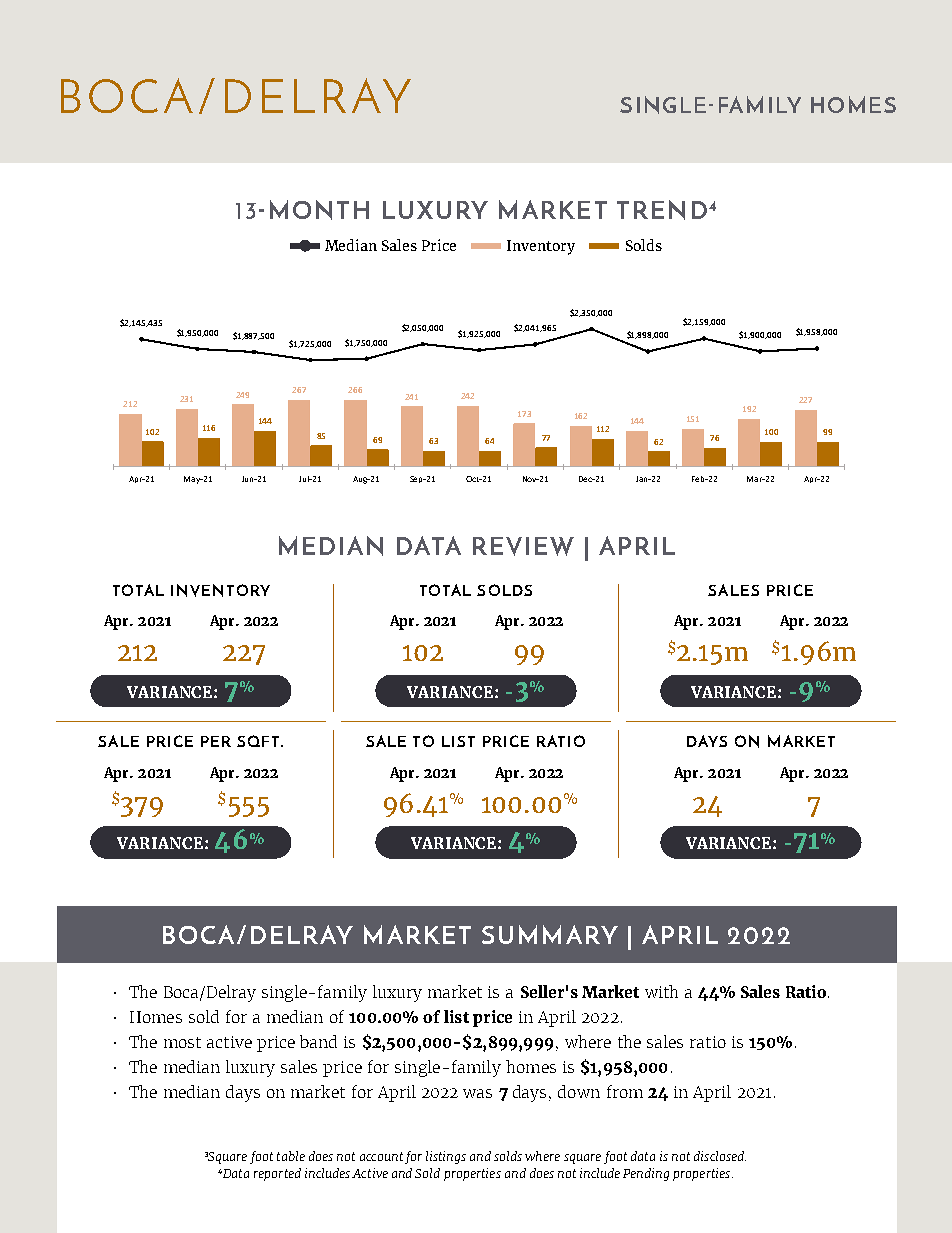  What do you see at coordinates (291, 1156) in the screenshot?
I see `table` at bounding box center [291, 1156].
